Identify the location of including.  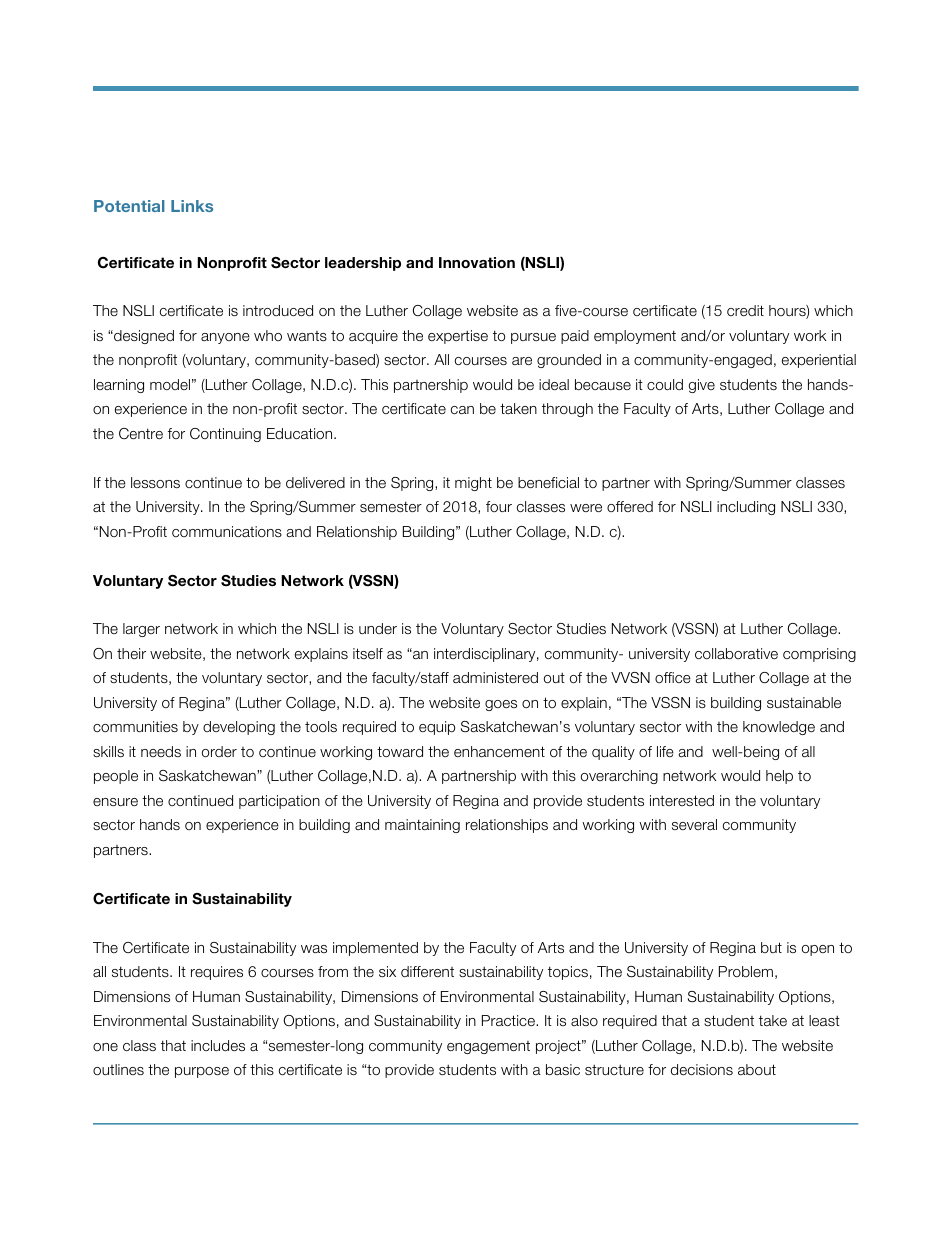
(746, 508).
